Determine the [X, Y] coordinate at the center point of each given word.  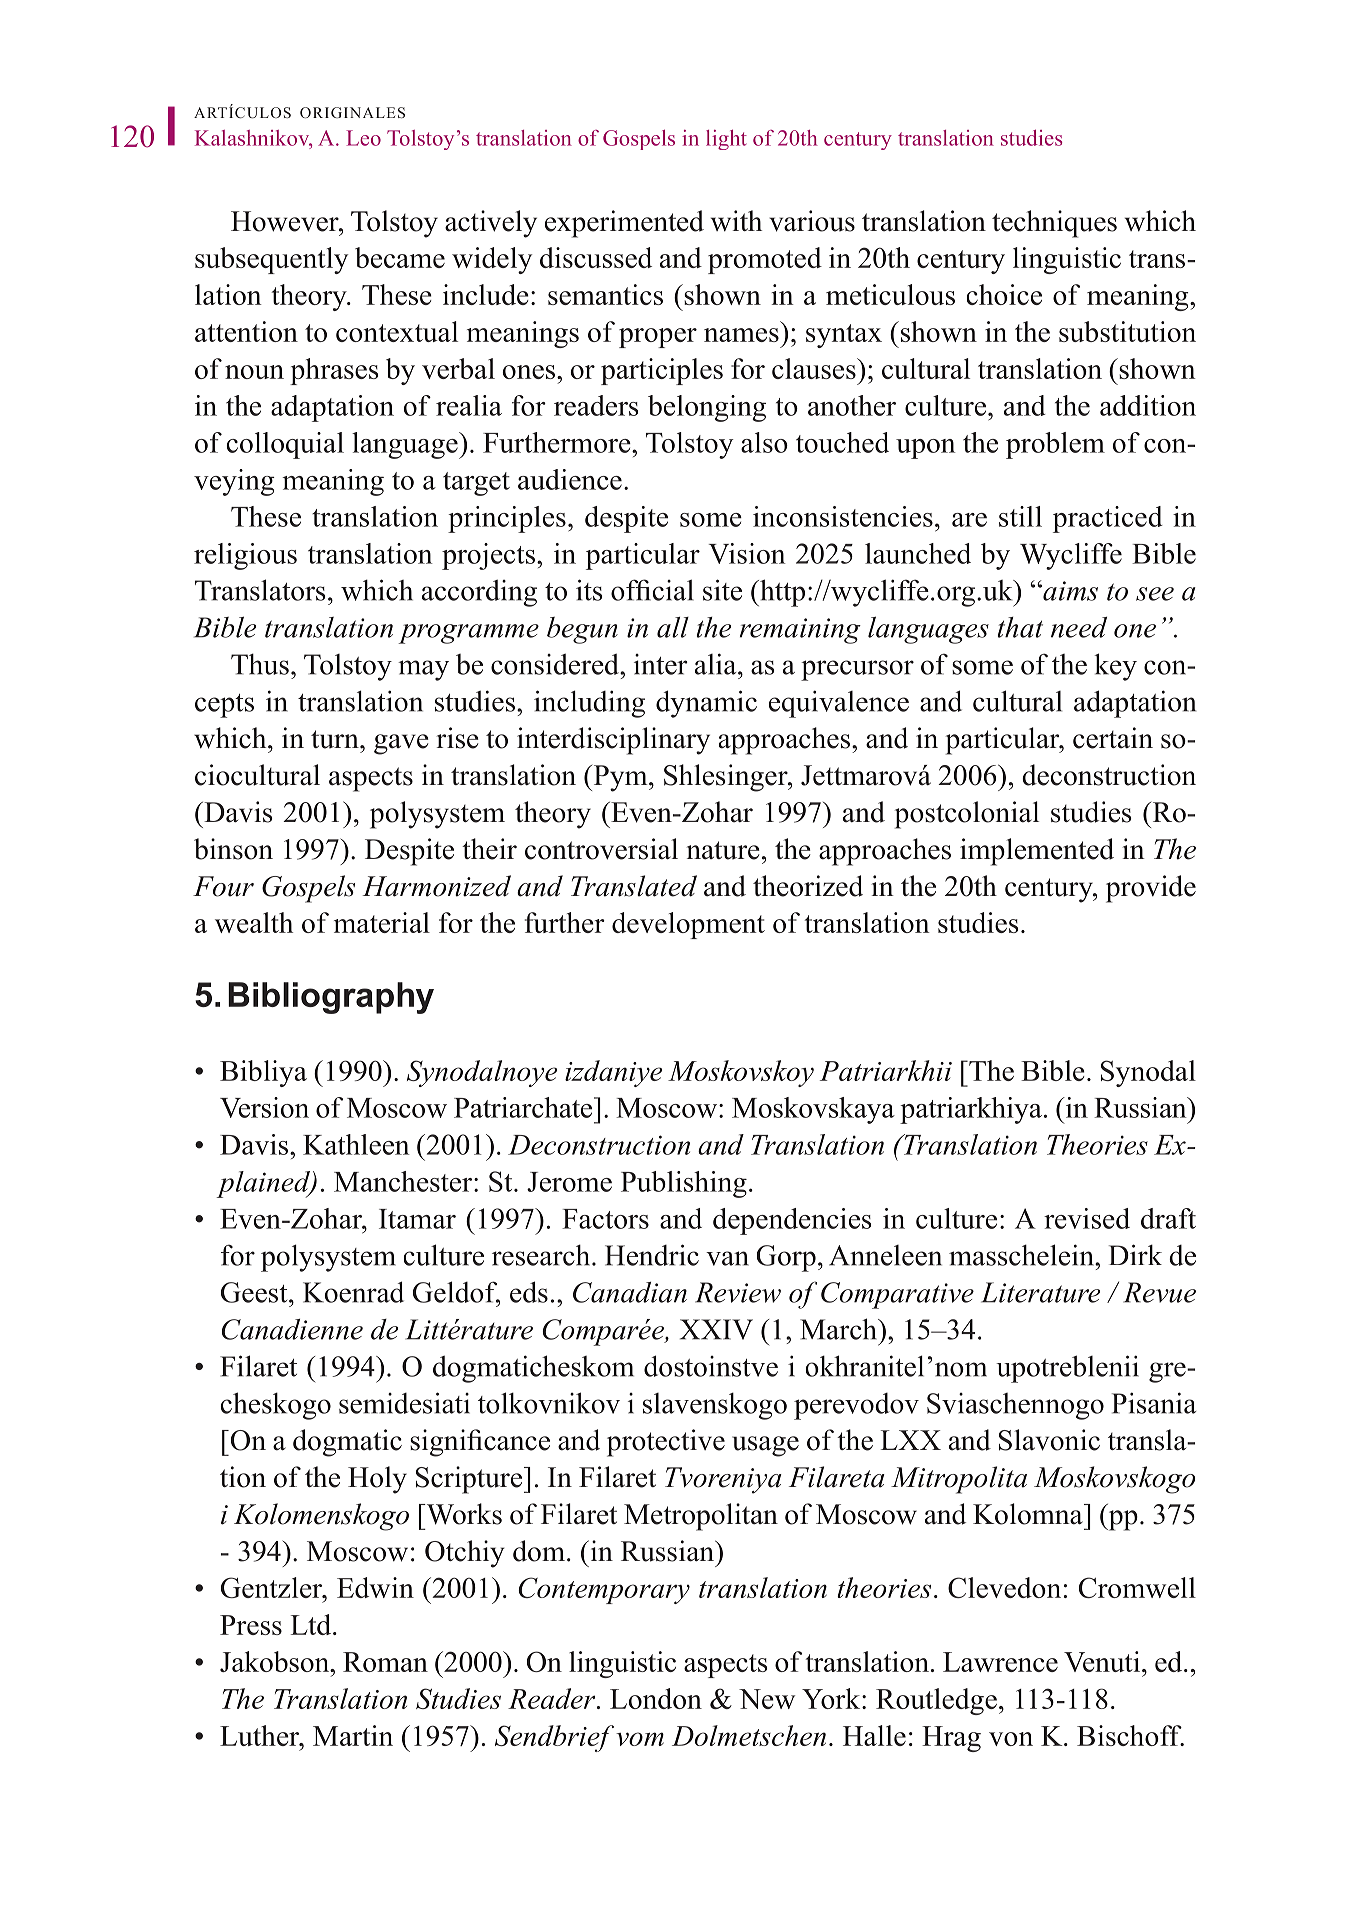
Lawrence [1000, 1662]
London [656, 1698]
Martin [353, 1735]
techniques [1054, 224]
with [736, 221]
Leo [363, 138]
